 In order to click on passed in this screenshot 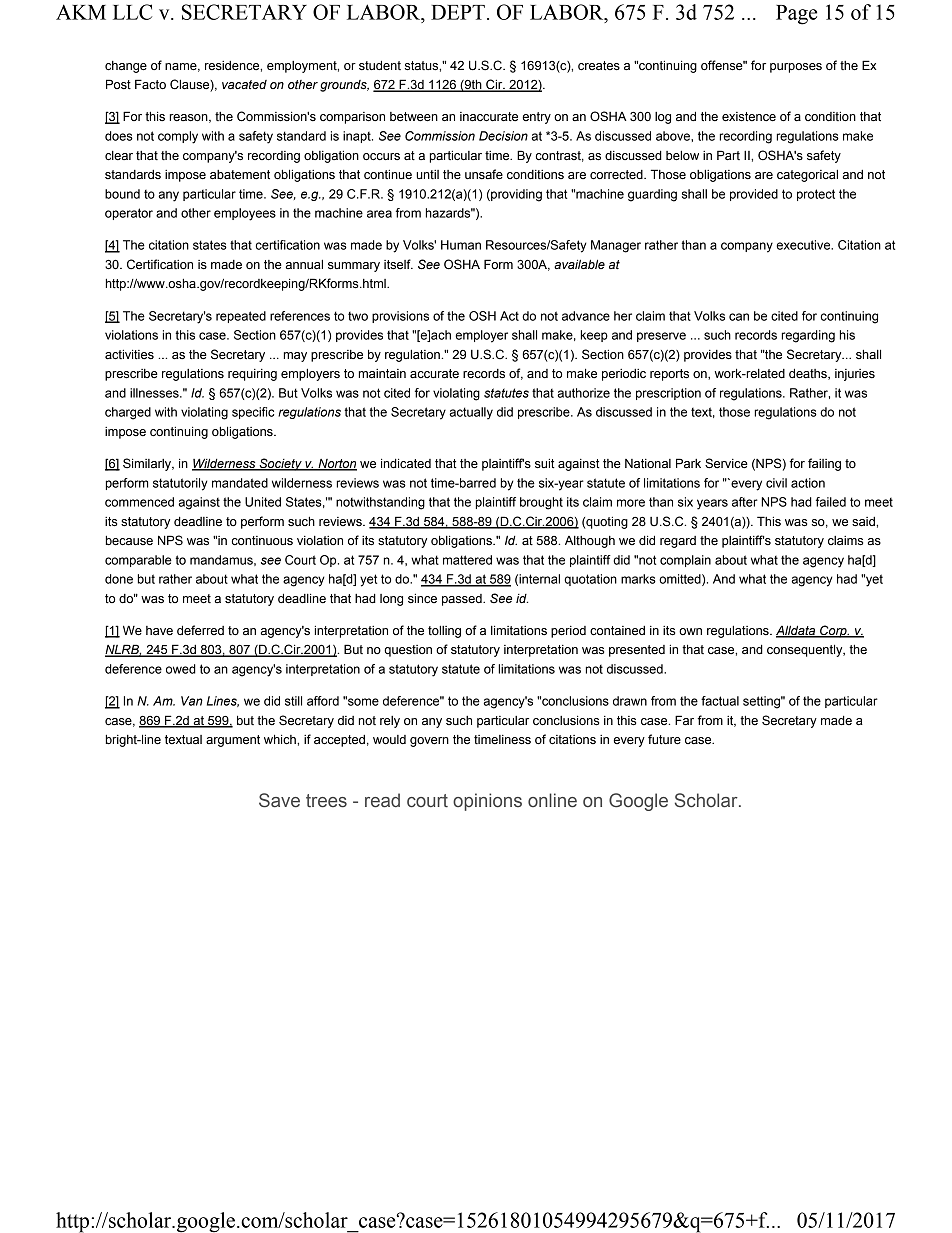, I will do `click(463, 600)`.
